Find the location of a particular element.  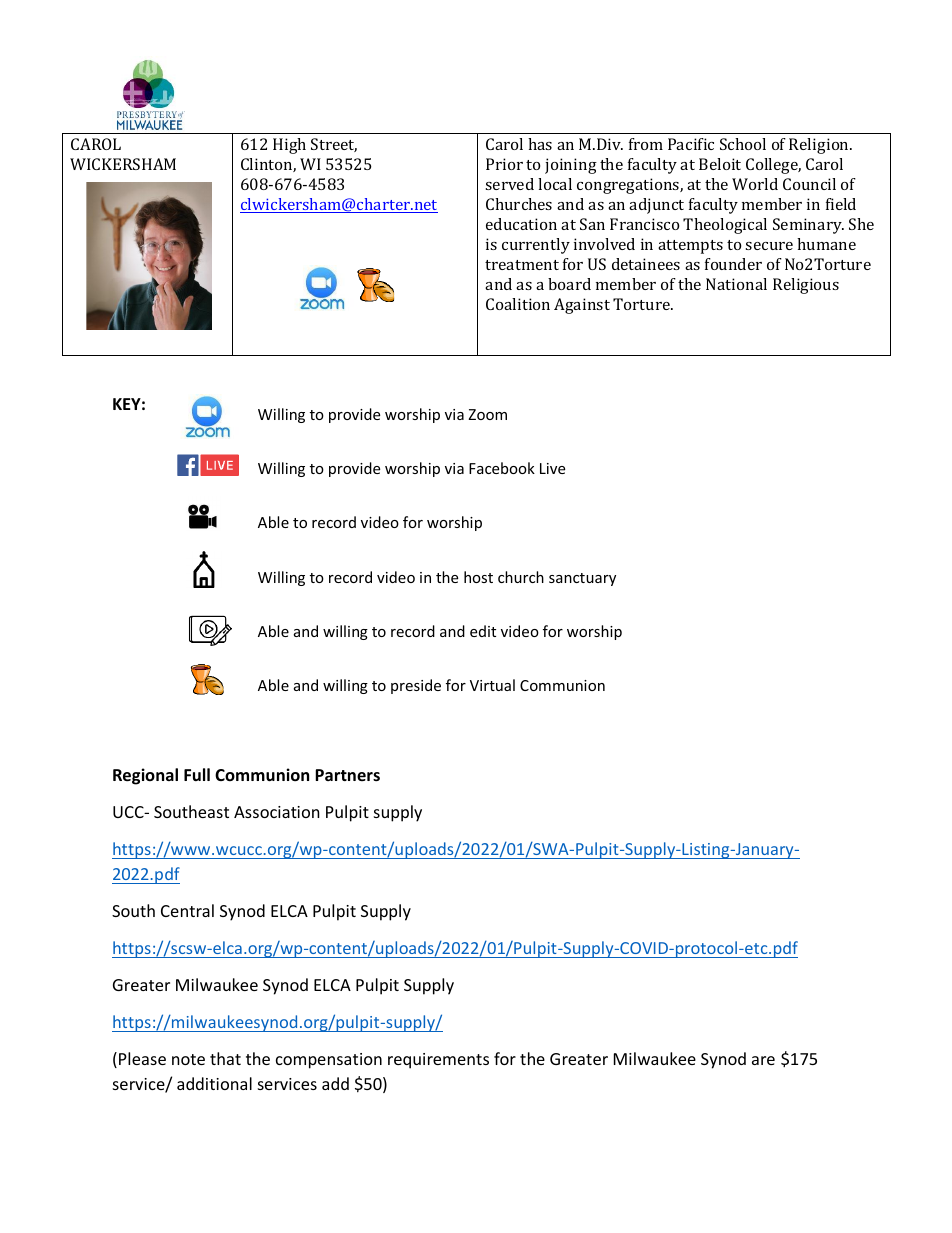

Prior is located at coordinates (504, 164).
